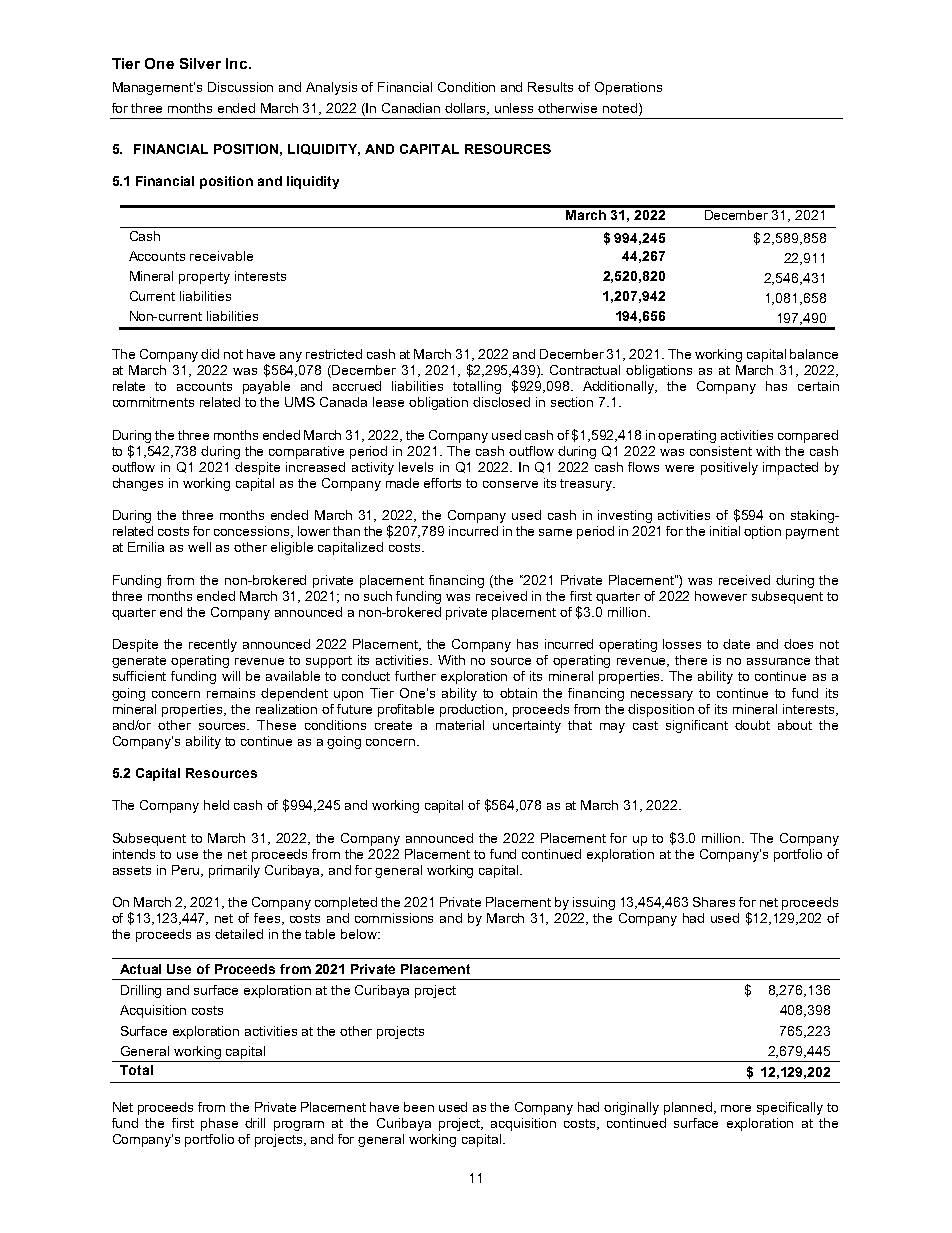 Image resolution: width=952 pixels, height=1233 pixels. What do you see at coordinates (240, 87) in the page?
I see `Discussion` at bounding box center [240, 87].
